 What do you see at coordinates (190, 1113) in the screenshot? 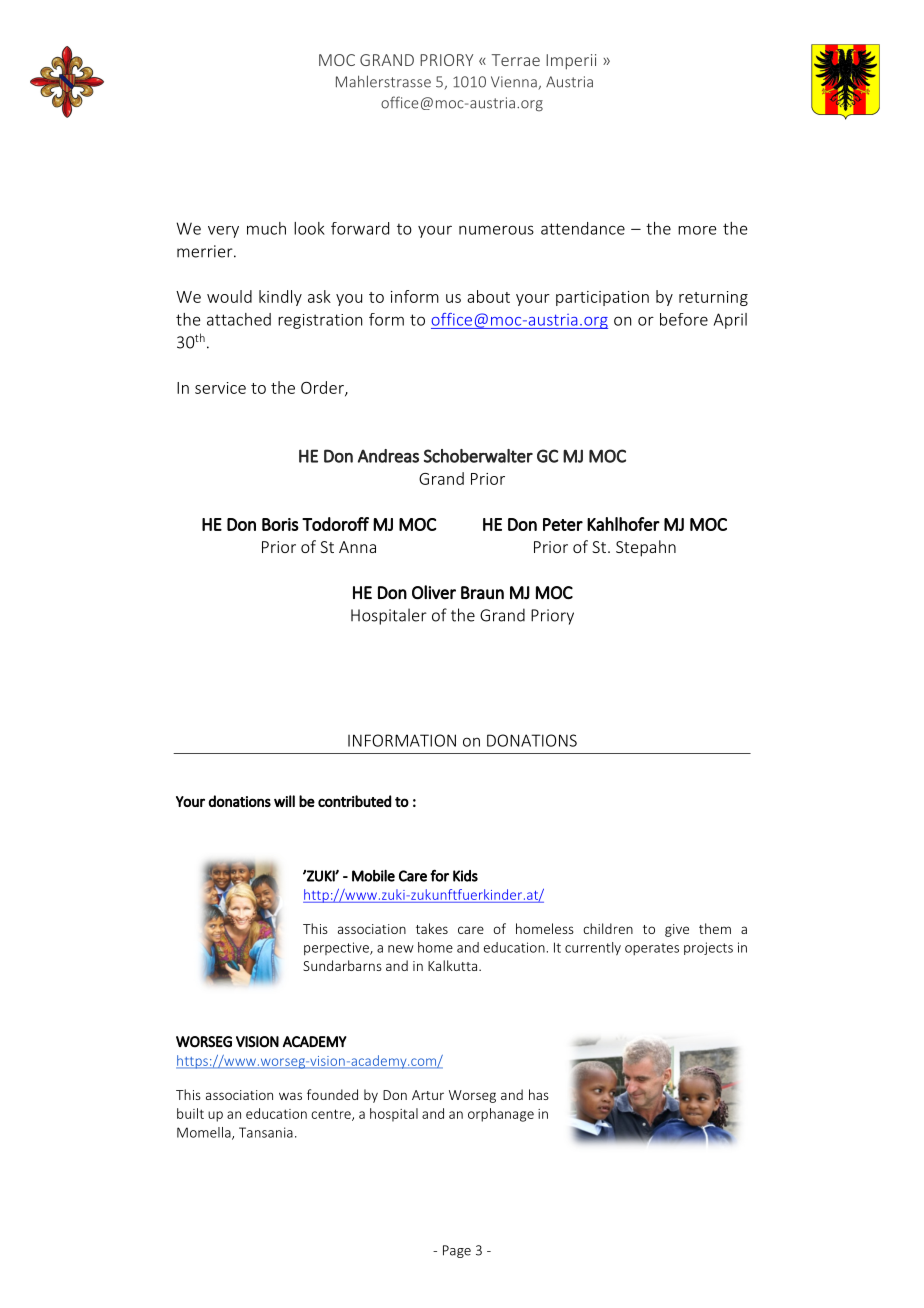
I see `built` at bounding box center [190, 1113].
